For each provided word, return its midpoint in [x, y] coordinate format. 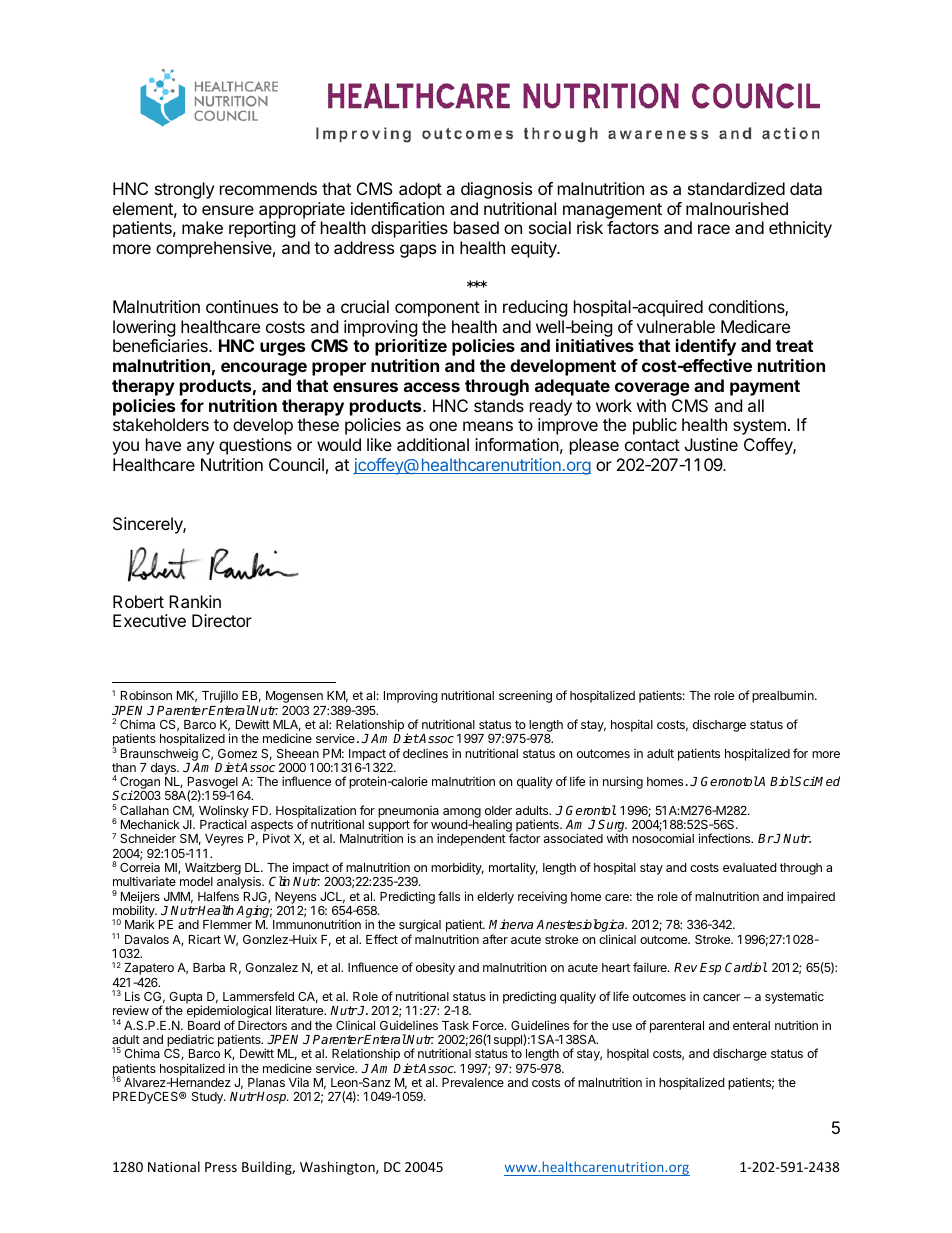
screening [525, 697]
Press [221, 1167]
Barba [209, 967]
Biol [782, 781]
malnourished [737, 208]
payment [765, 388]
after [495, 939]
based [476, 227]
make [202, 227]
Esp [710, 969]
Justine [711, 444]
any [200, 448]
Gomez [237, 753]
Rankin [195, 601]
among [462, 813]
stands [499, 405]
